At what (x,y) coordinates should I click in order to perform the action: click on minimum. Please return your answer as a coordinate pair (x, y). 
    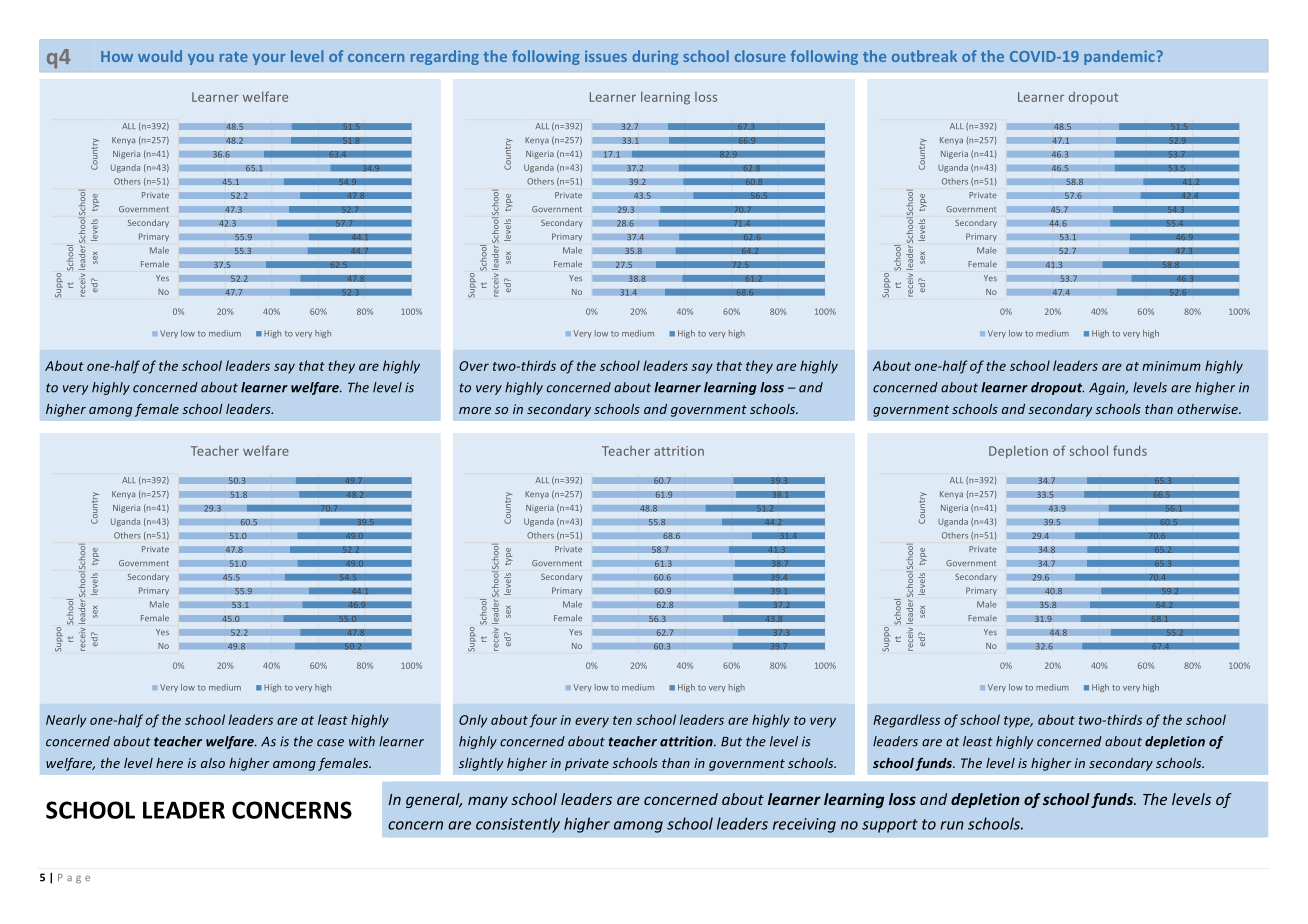
    Looking at the image, I should click on (1171, 366).
